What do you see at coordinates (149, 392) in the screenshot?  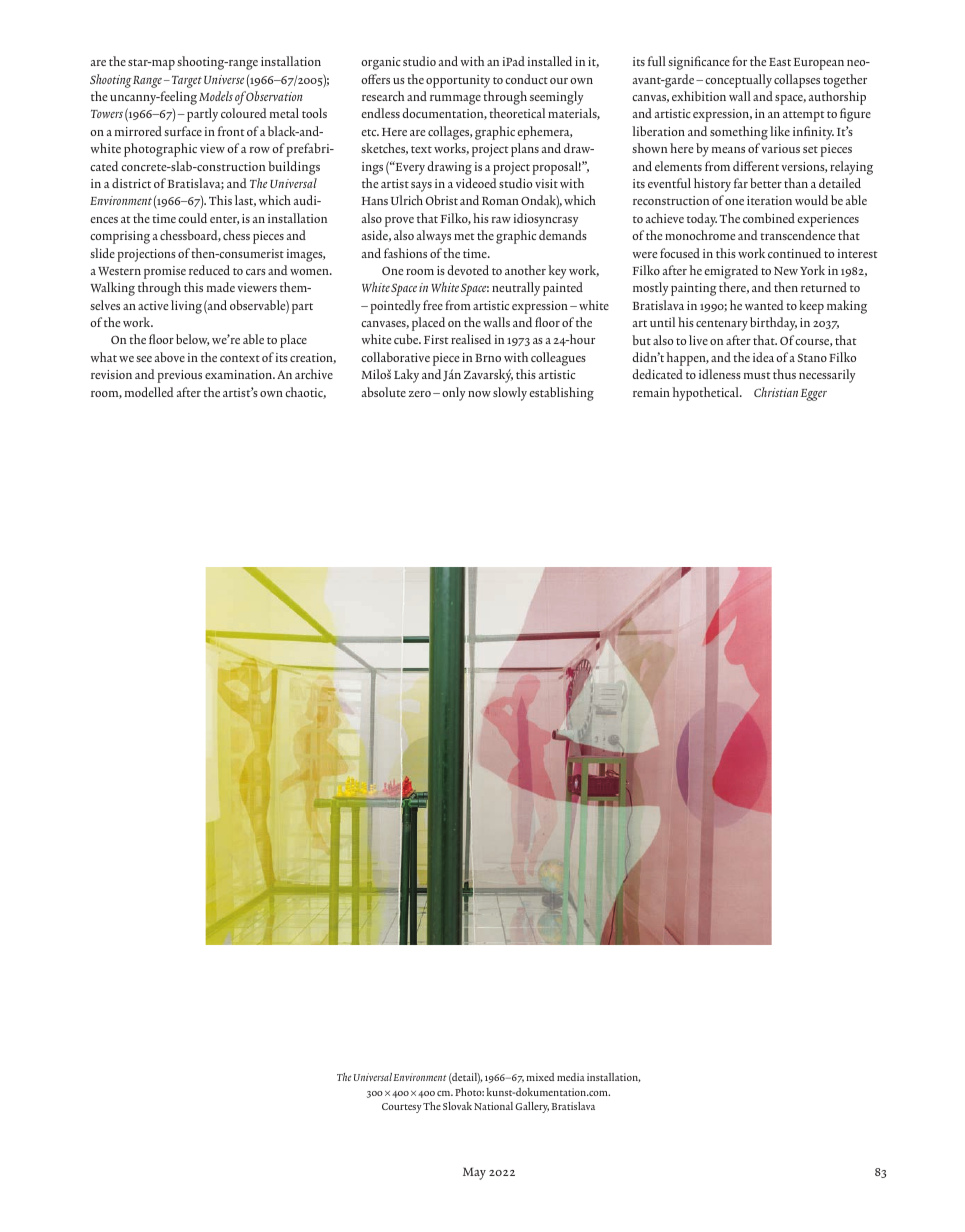 I see `modelled` at bounding box center [149, 392].
